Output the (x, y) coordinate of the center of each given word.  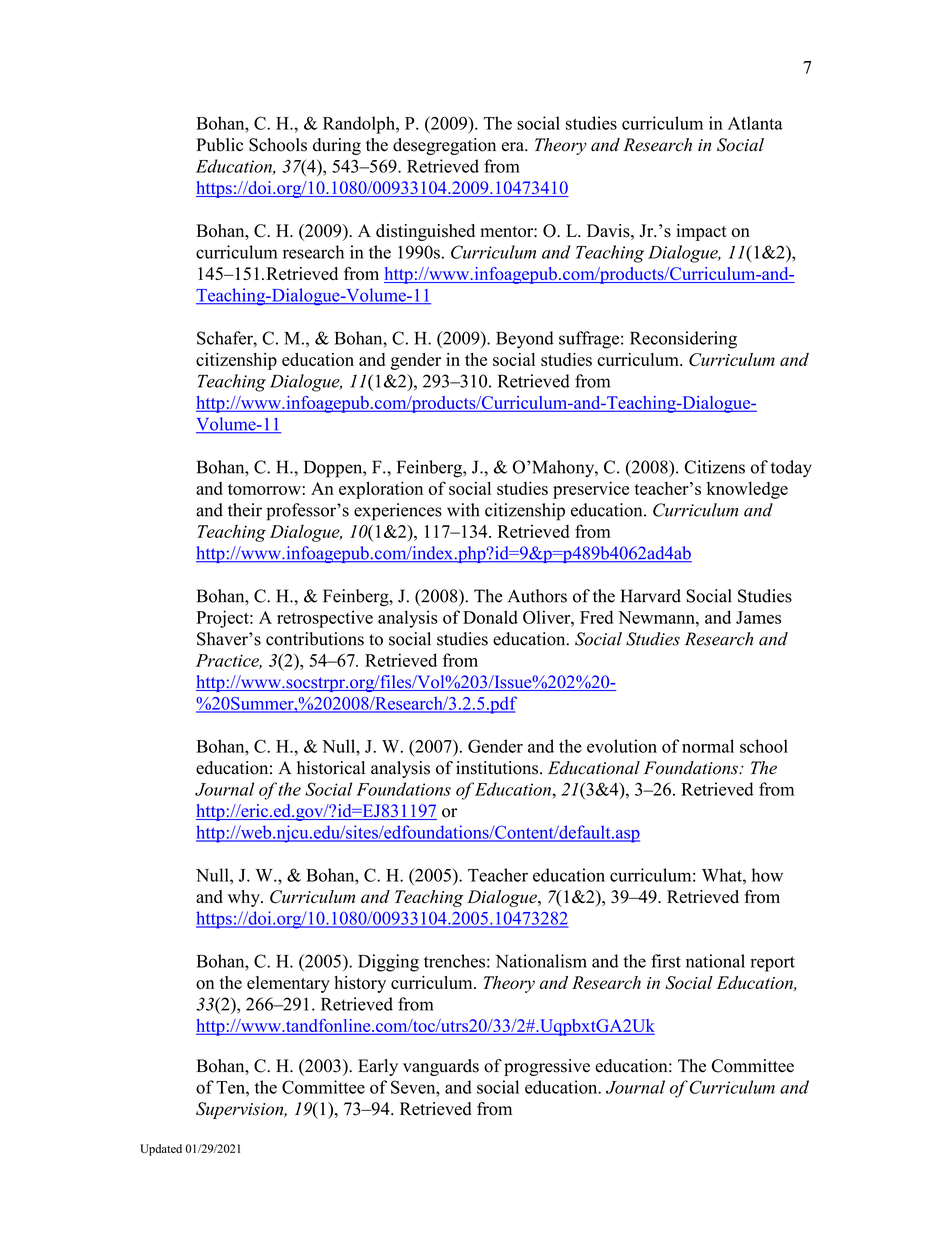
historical (331, 768)
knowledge (747, 490)
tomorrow (264, 489)
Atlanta (755, 123)
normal (708, 746)
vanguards (441, 1067)
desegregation (444, 146)
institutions (498, 768)
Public (219, 145)
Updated (161, 1150)
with (463, 510)
